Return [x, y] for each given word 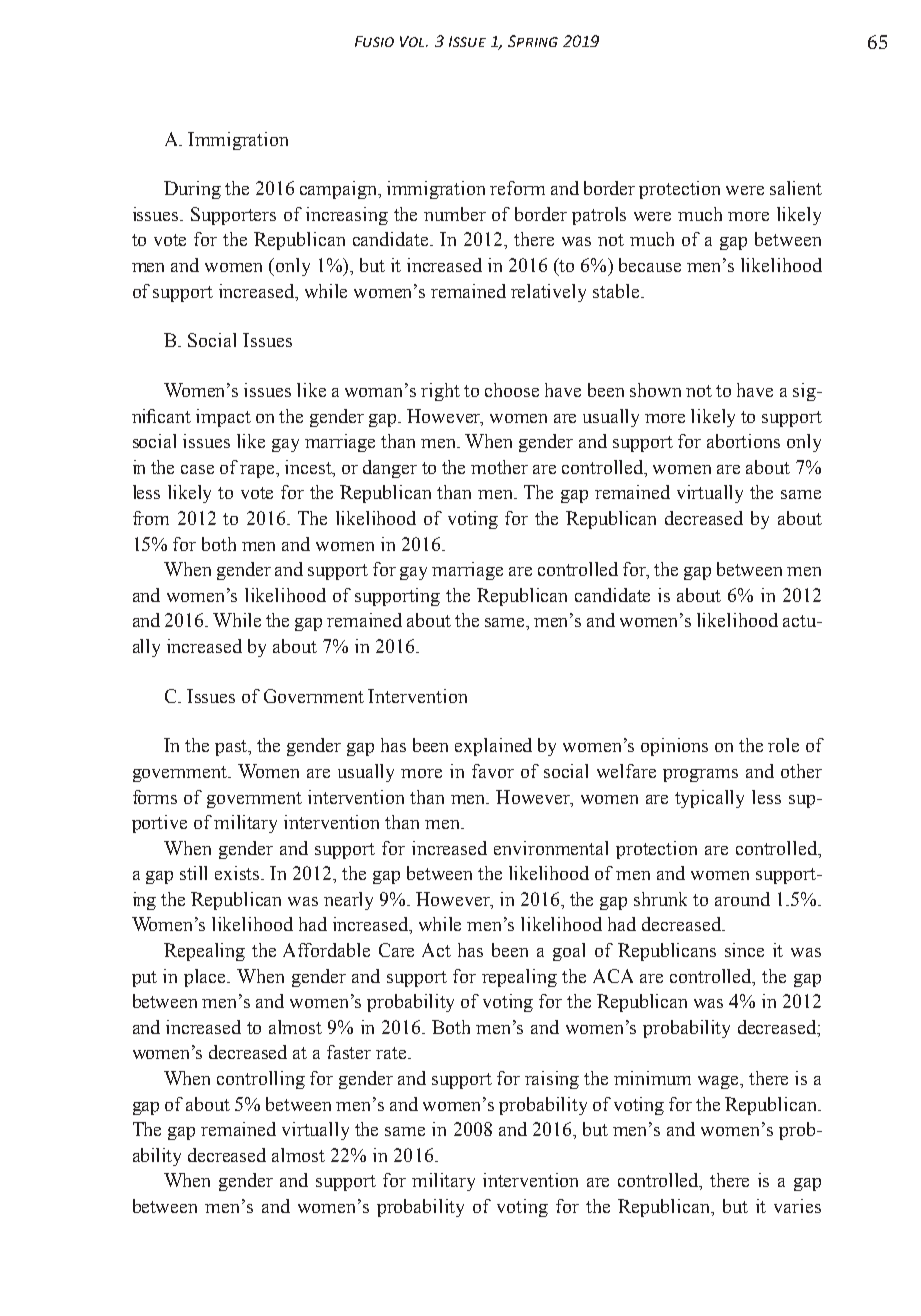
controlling [261, 1080]
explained [493, 747]
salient [796, 188]
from [151, 518]
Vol [414, 41]
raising [552, 1080]
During [192, 190]
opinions [674, 747]
